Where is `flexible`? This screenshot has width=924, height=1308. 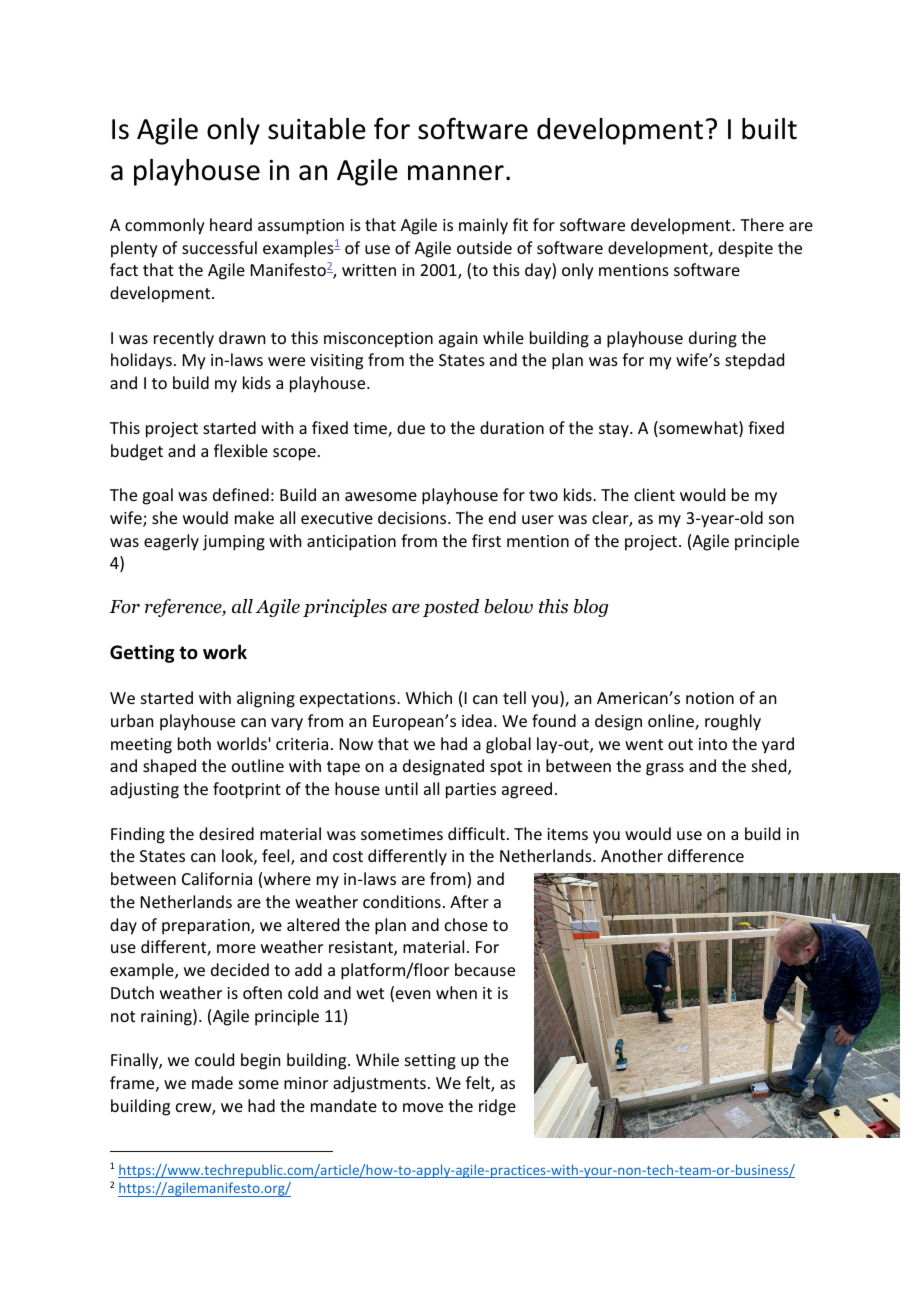
flexible is located at coordinates (241, 450).
